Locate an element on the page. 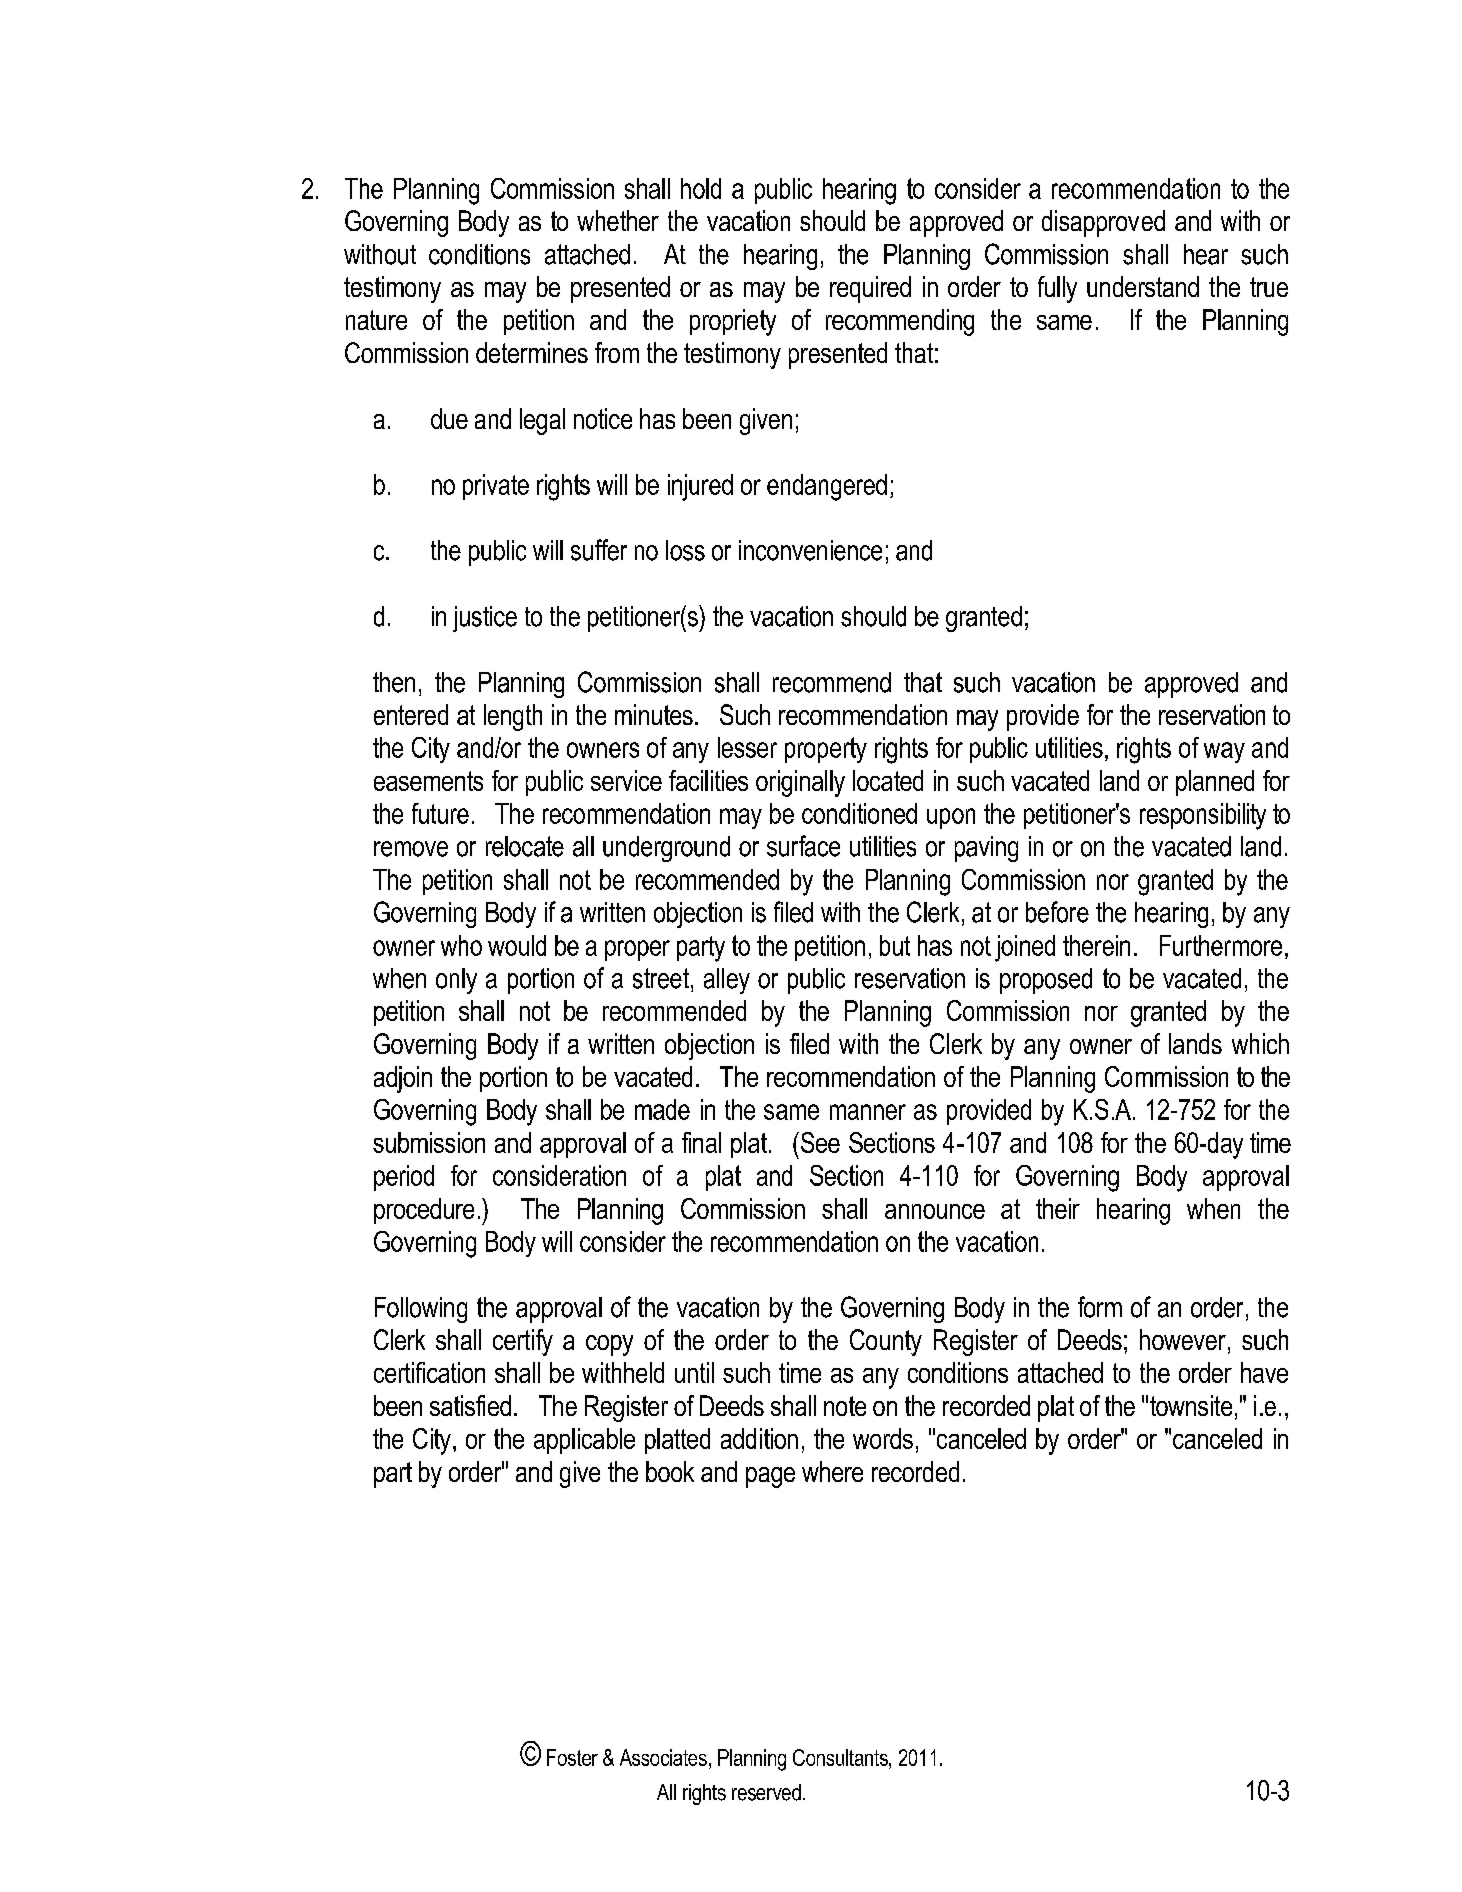  reserved is located at coordinates (766, 1792).
